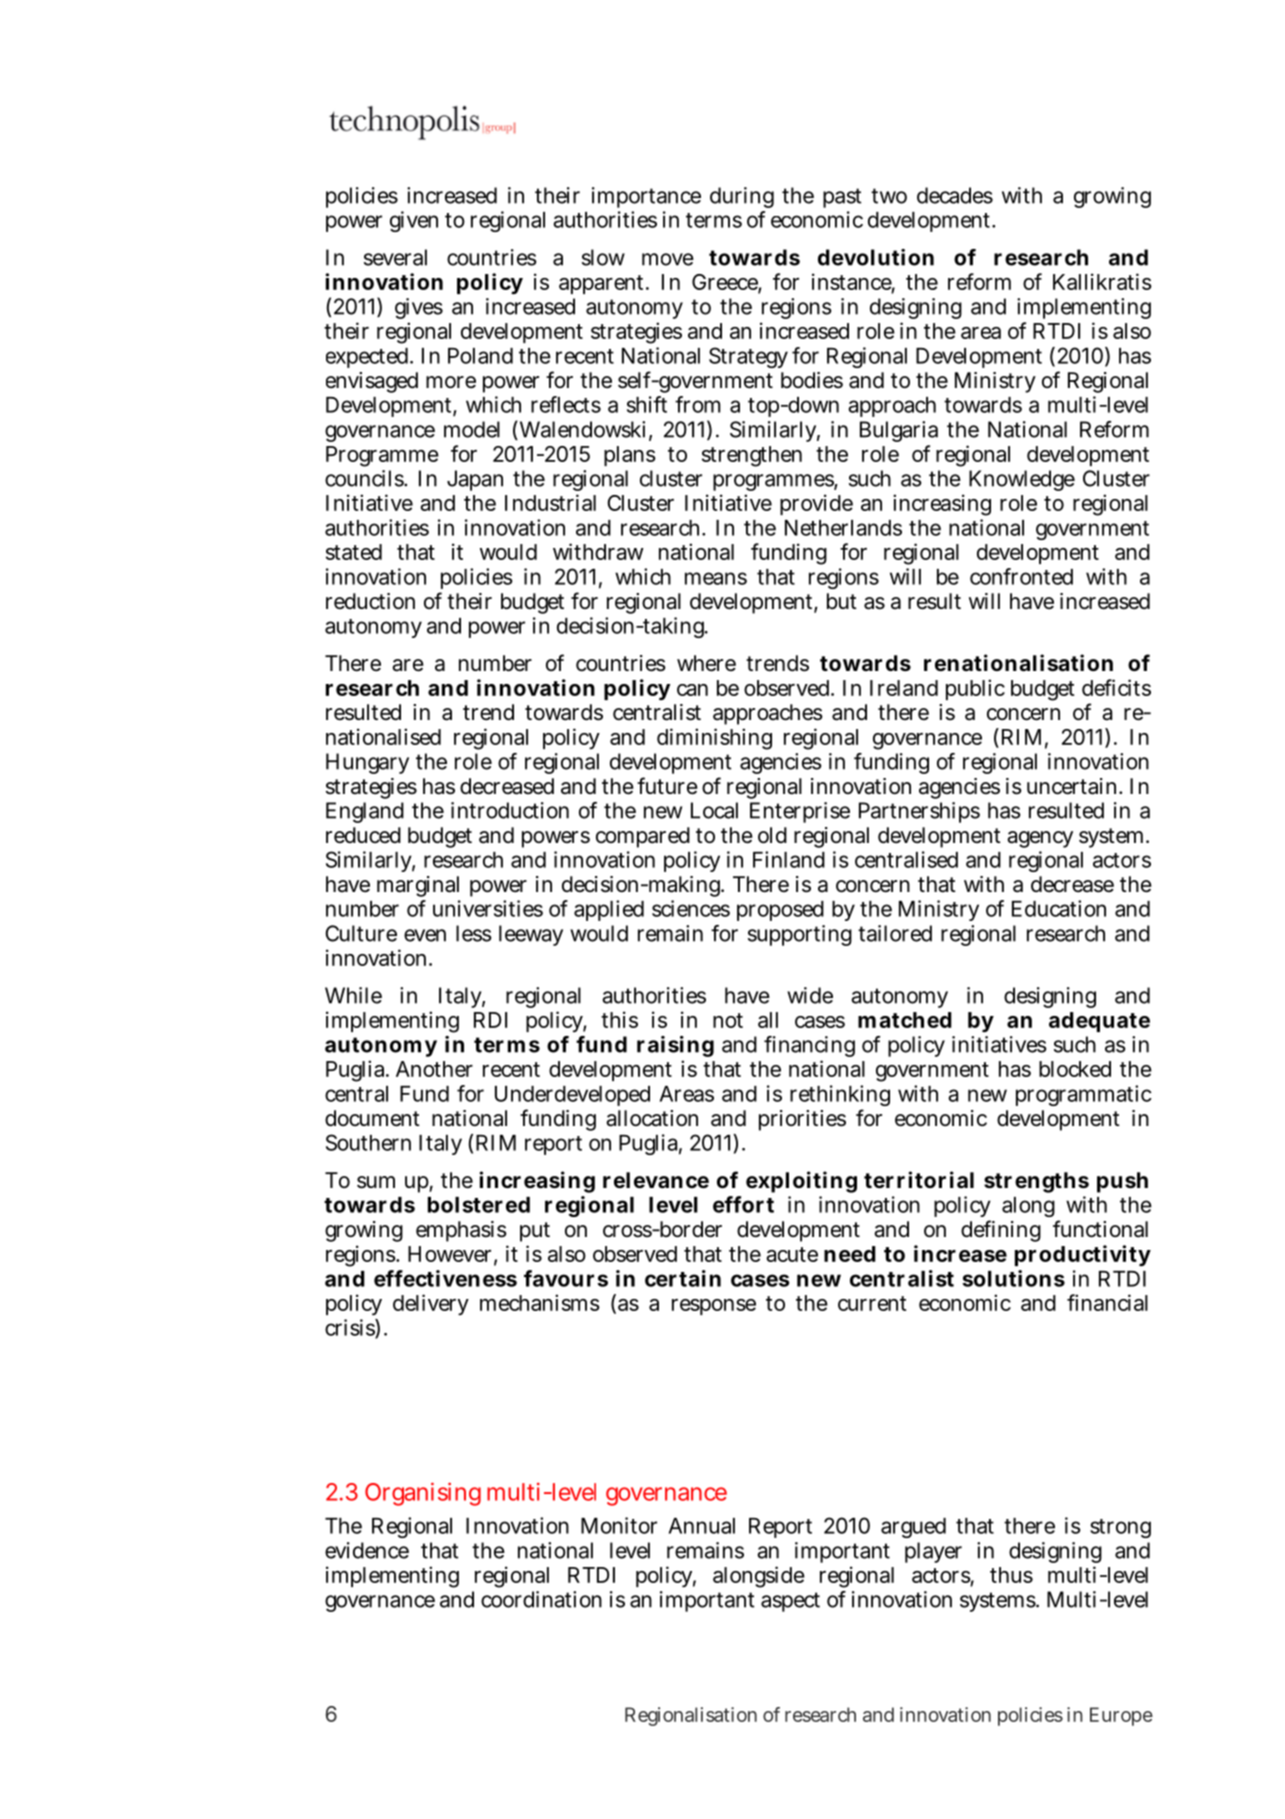 The image size is (1285, 1819). Describe the element at coordinates (425, 935) in the screenshot. I see `even` at that location.
